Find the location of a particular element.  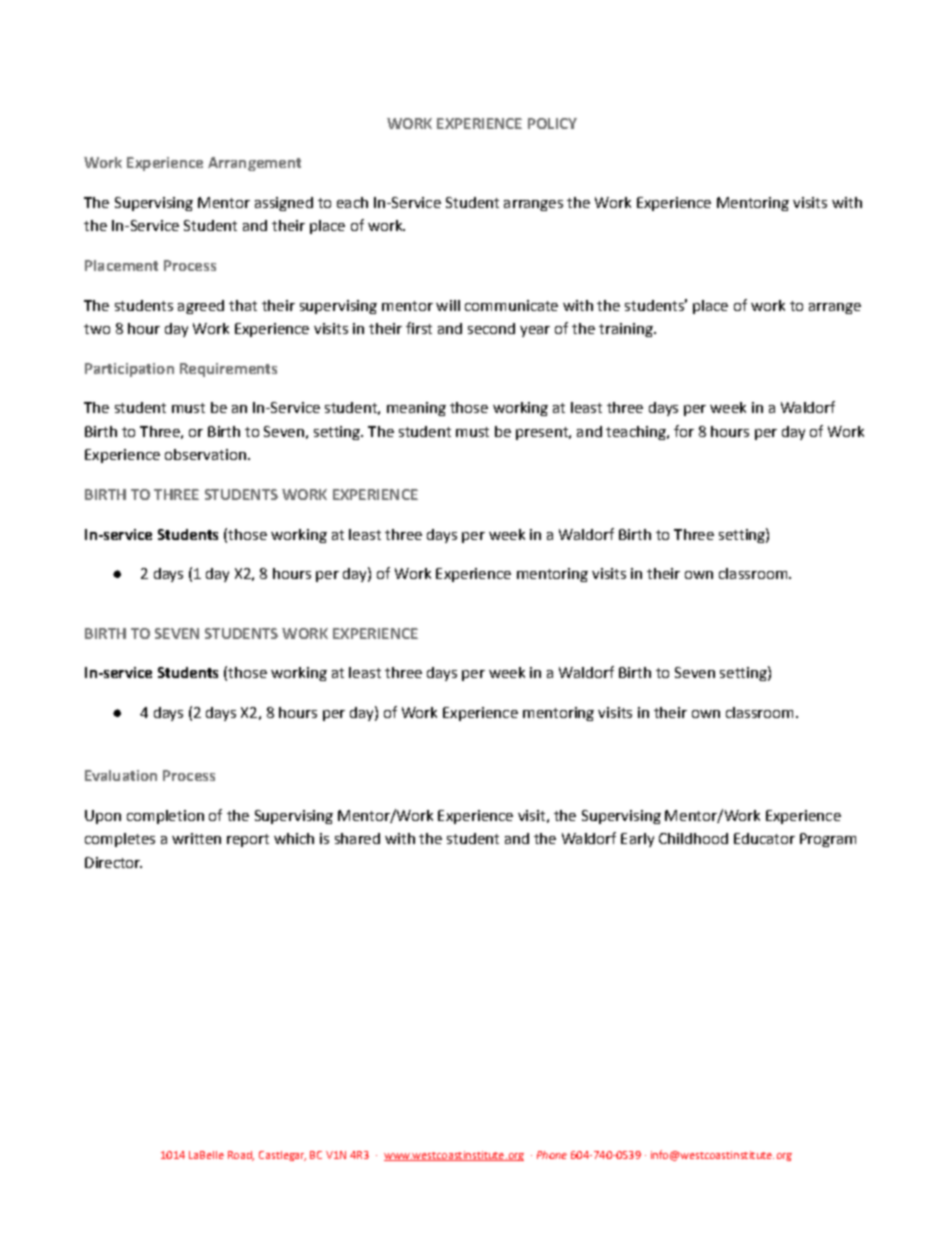

completion is located at coordinates (165, 817).
